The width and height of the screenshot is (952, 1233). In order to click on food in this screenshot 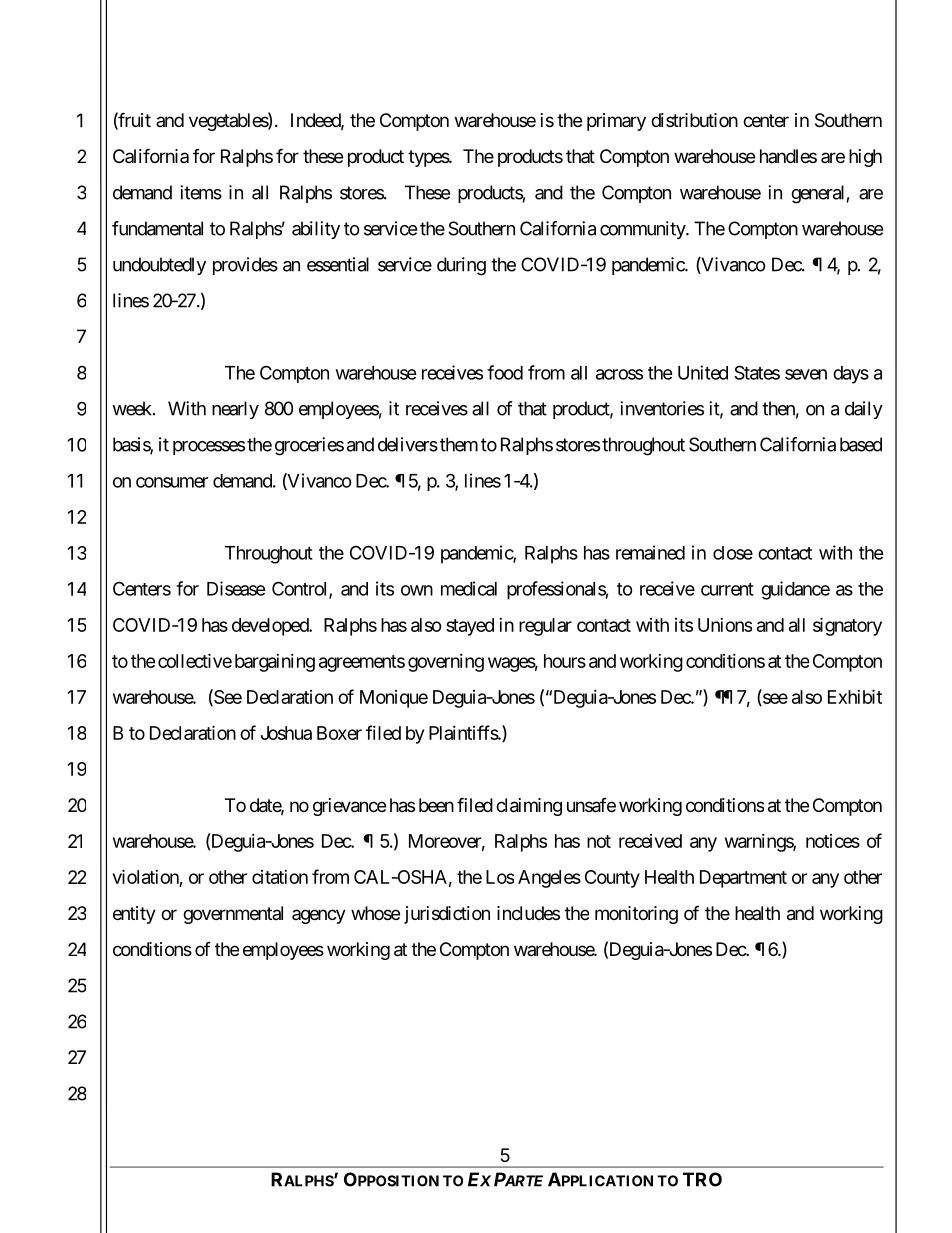, I will do `click(505, 372)`.
